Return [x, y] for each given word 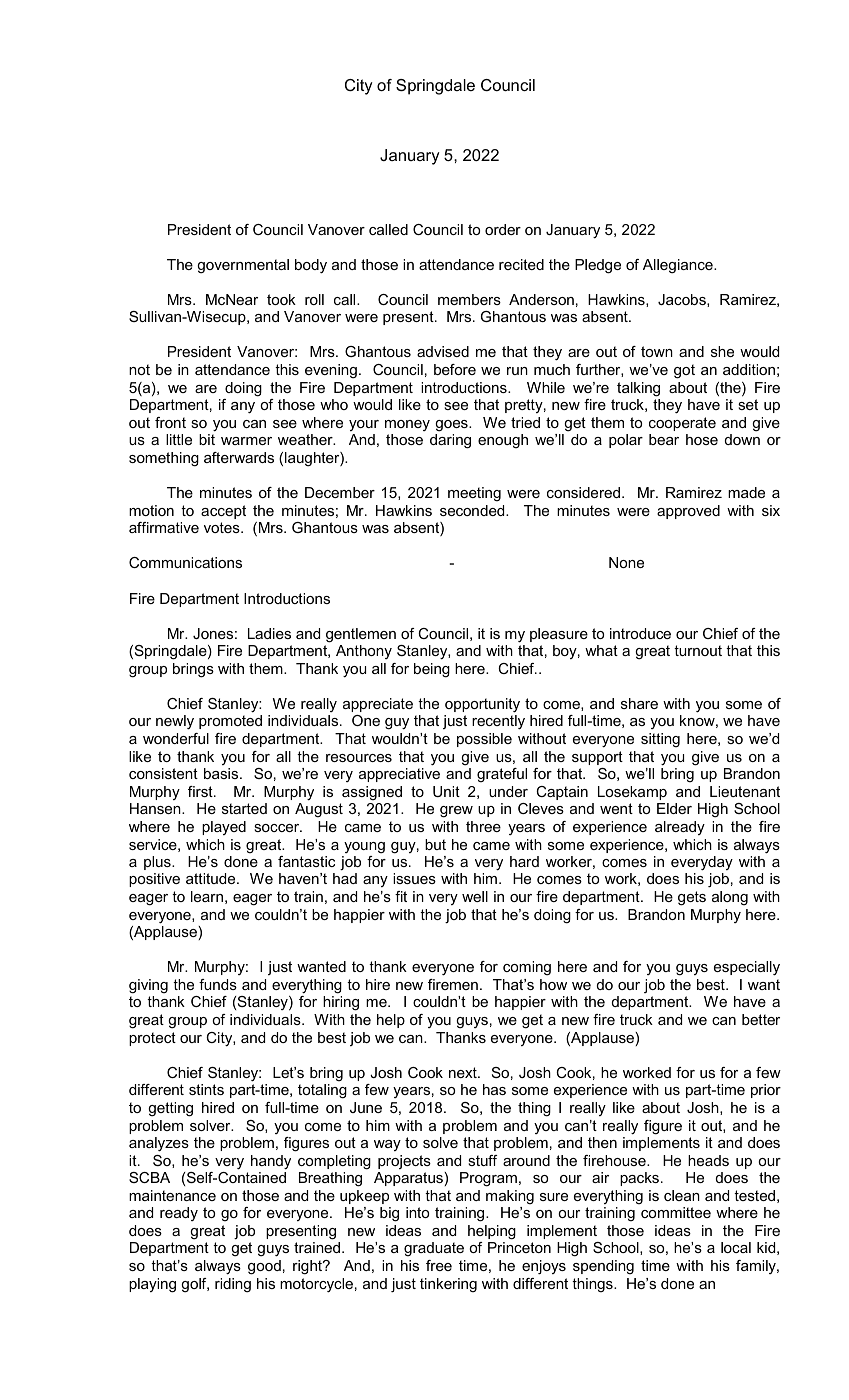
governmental [243, 266]
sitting [660, 740]
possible [484, 740]
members [469, 299]
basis [222, 773]
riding [233, 1285]
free [439, 1265]
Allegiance [679, 266]
